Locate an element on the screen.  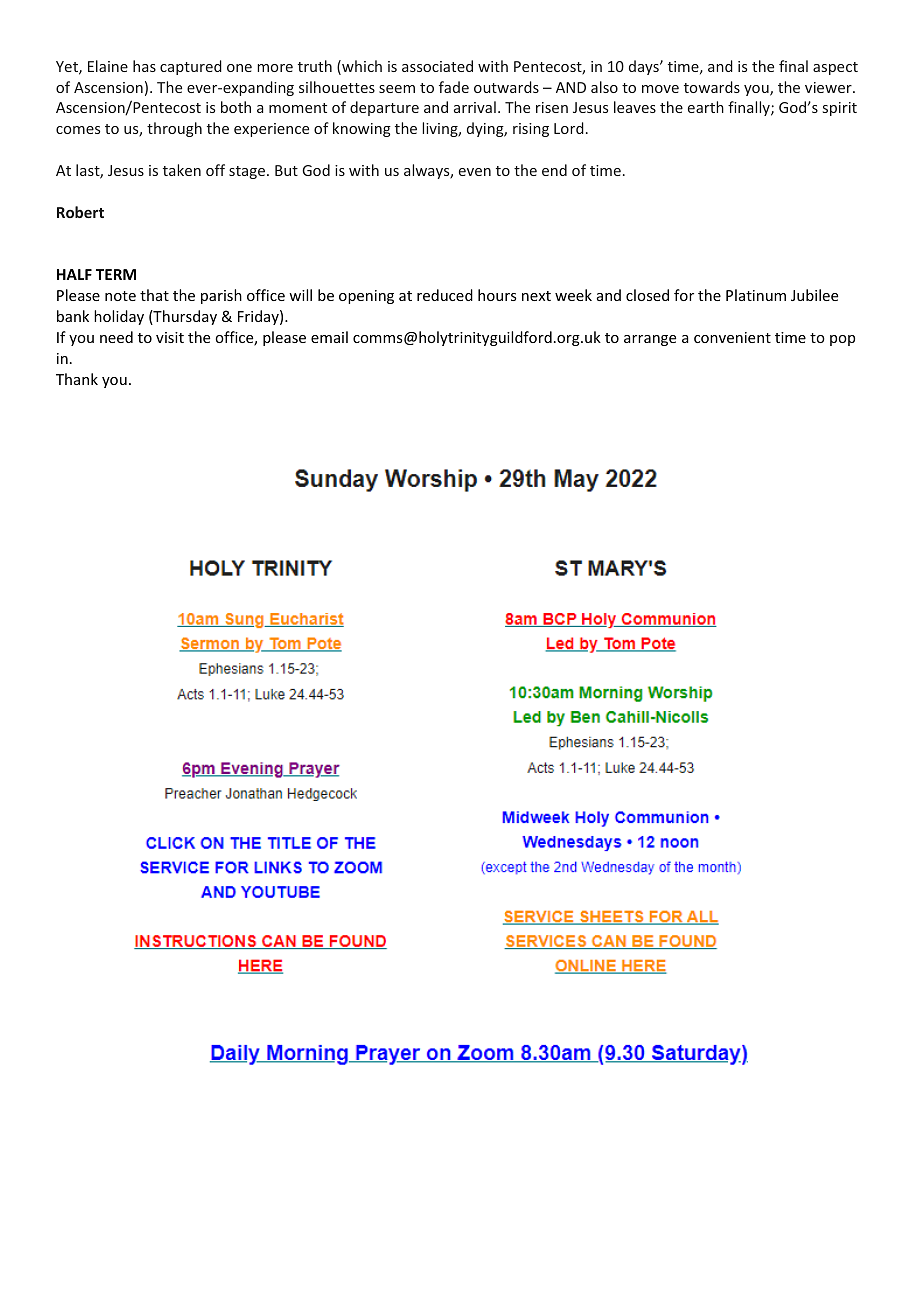
reduced is located at coordinates (445, 295).
